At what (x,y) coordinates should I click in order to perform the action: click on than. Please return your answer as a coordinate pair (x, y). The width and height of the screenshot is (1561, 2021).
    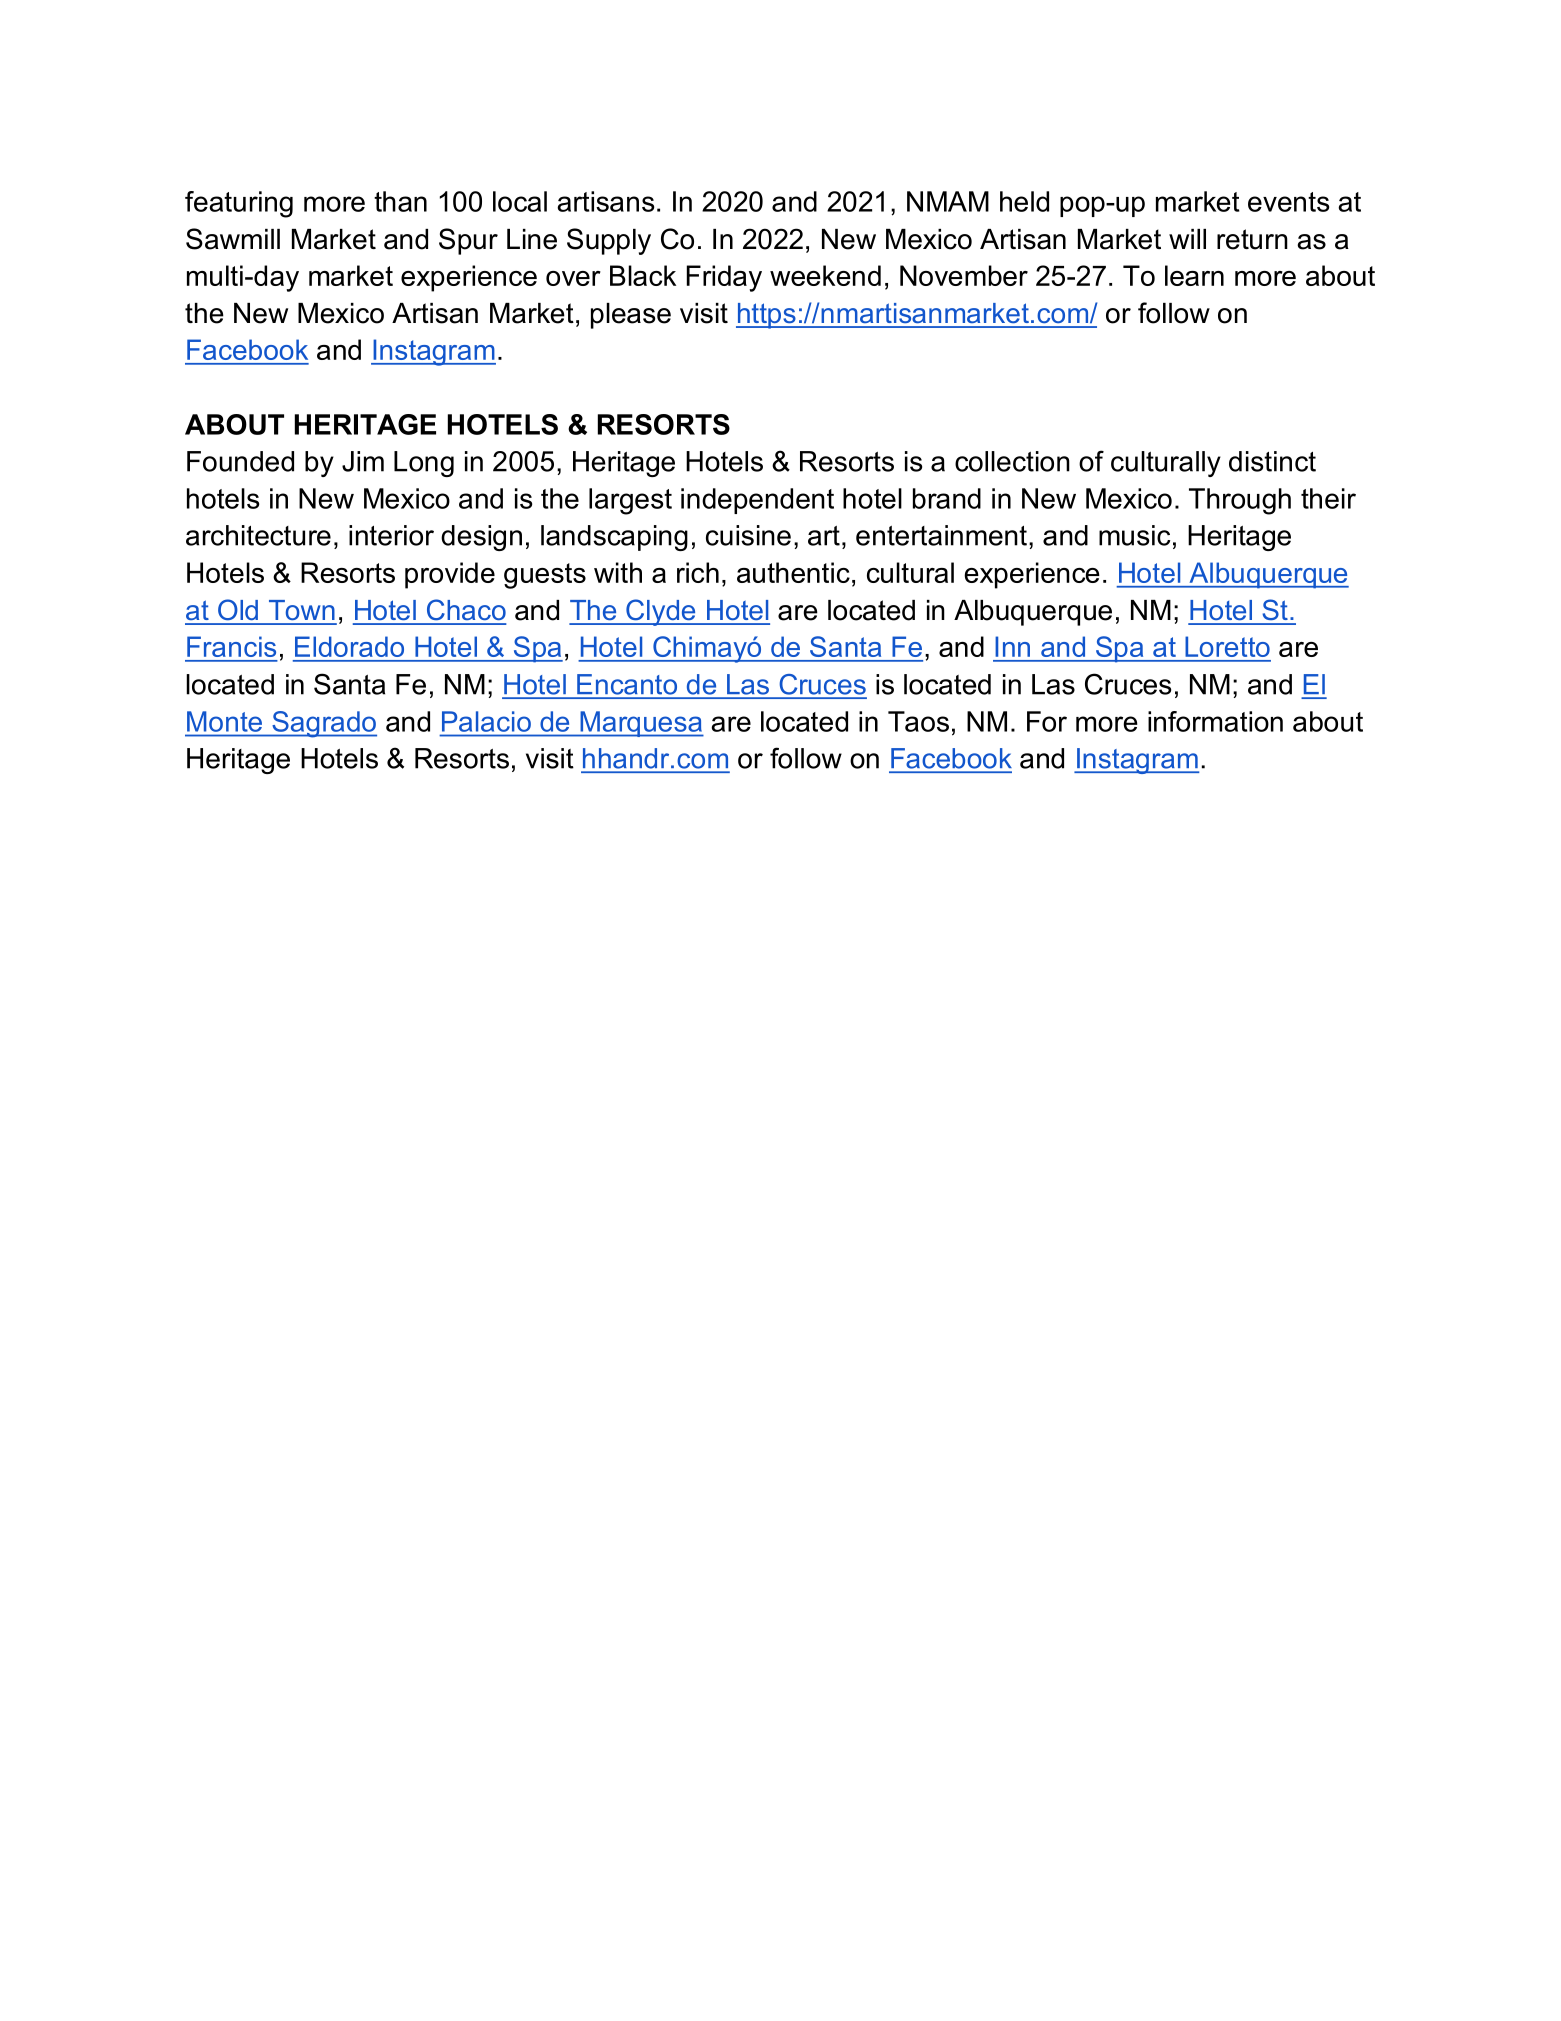
    Looking at the image, I should click on (400, 201).
